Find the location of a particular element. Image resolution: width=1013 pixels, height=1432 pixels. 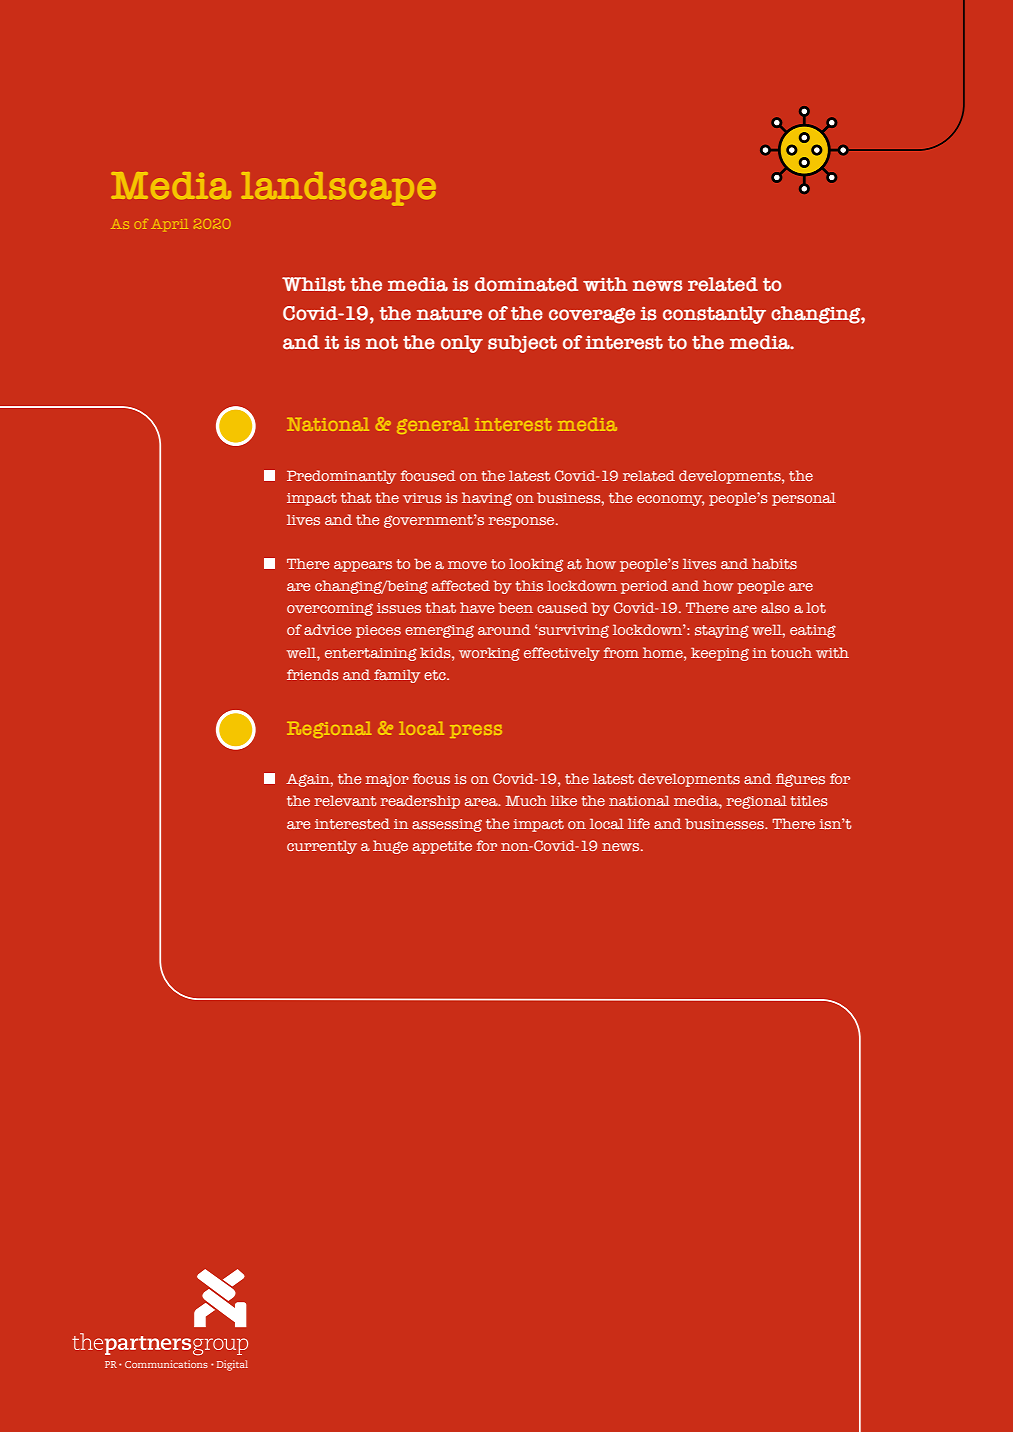

Much is located at coordinates (526, 800).
